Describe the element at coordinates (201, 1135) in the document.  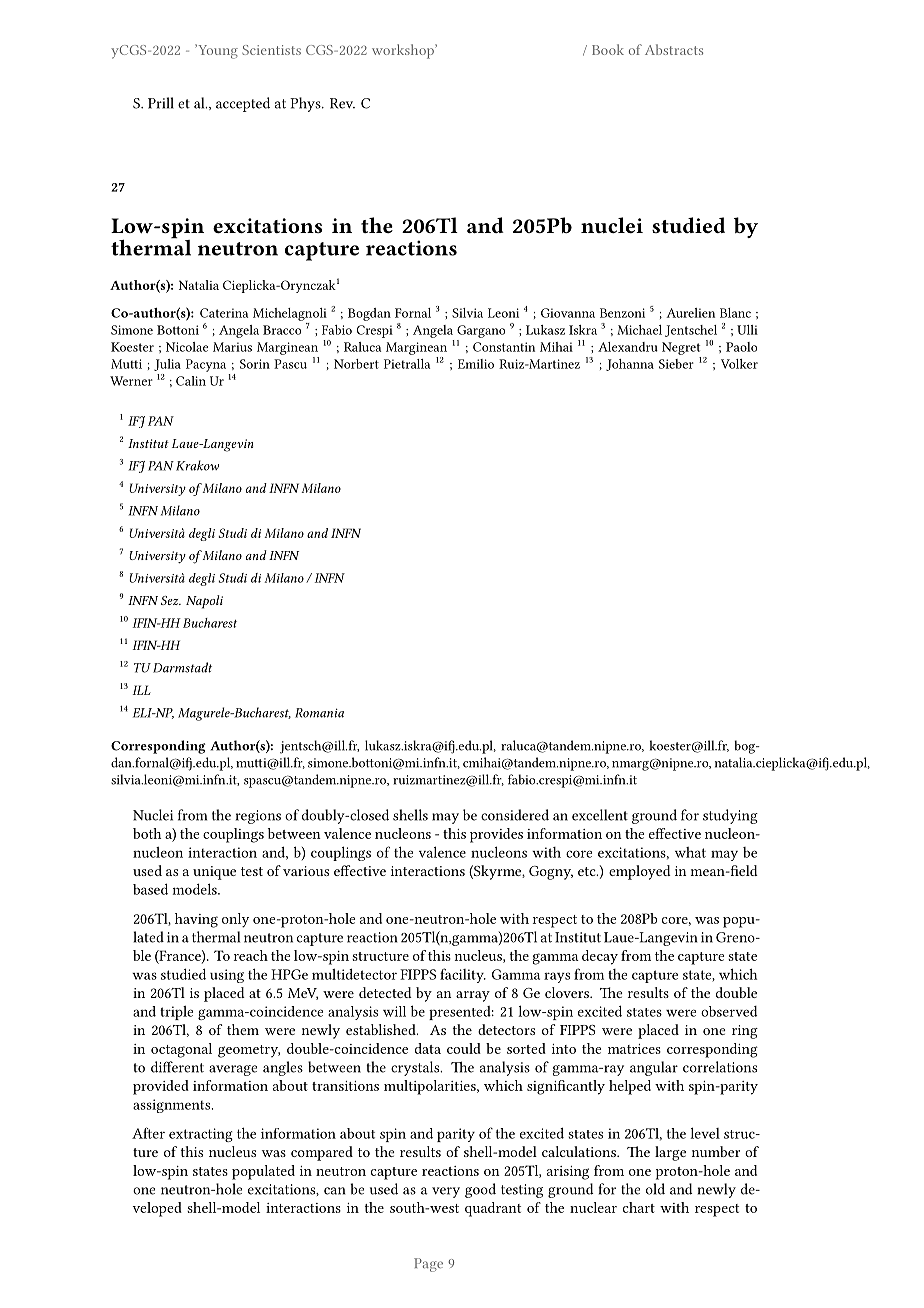
I see `extracting` at that location.
